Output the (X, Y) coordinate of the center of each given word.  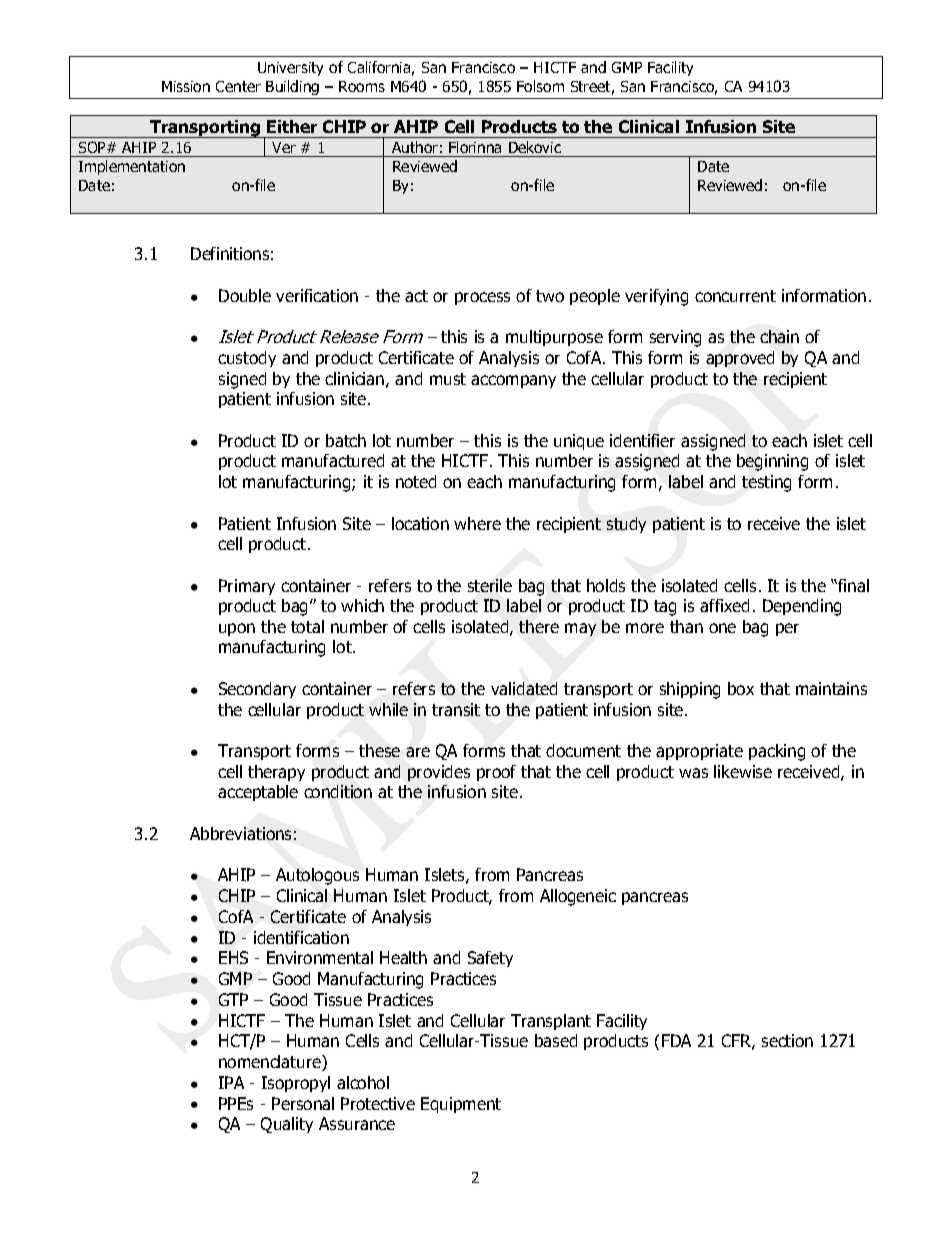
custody (247, 359)
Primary (247, 587)
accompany (513, 381)
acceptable (258, 793)
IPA (231, 1082)
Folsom (540, 86)
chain (779, 336)
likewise (743, 771)
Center (238, 86)
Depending (802, 607)
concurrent (735, 296)
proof (496, 773)
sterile (490, 585)
